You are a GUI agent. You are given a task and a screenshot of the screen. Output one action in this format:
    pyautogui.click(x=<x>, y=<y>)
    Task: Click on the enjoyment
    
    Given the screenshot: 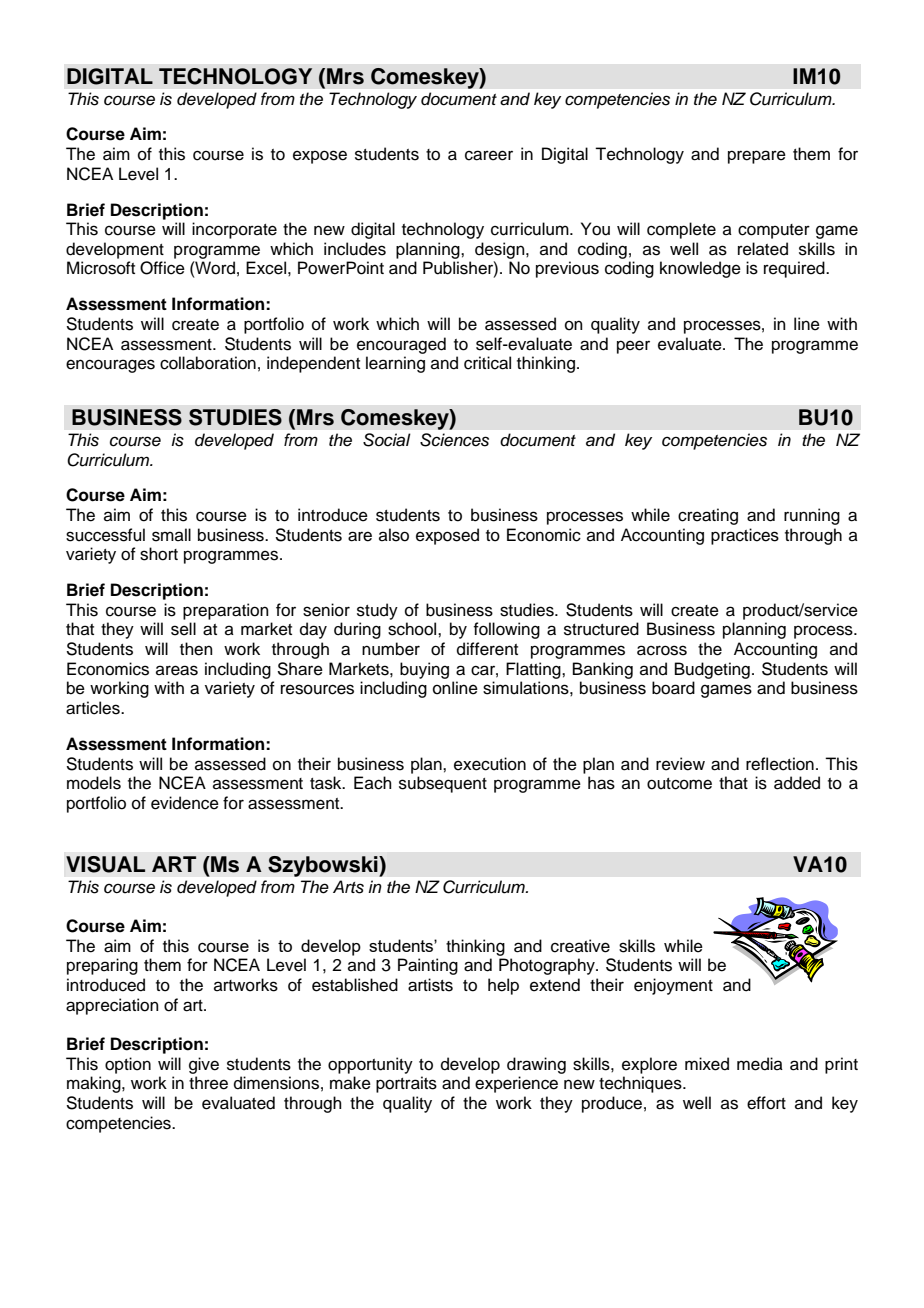 What is the action you would take?
    pyautogui.click(x=673, y=986)
